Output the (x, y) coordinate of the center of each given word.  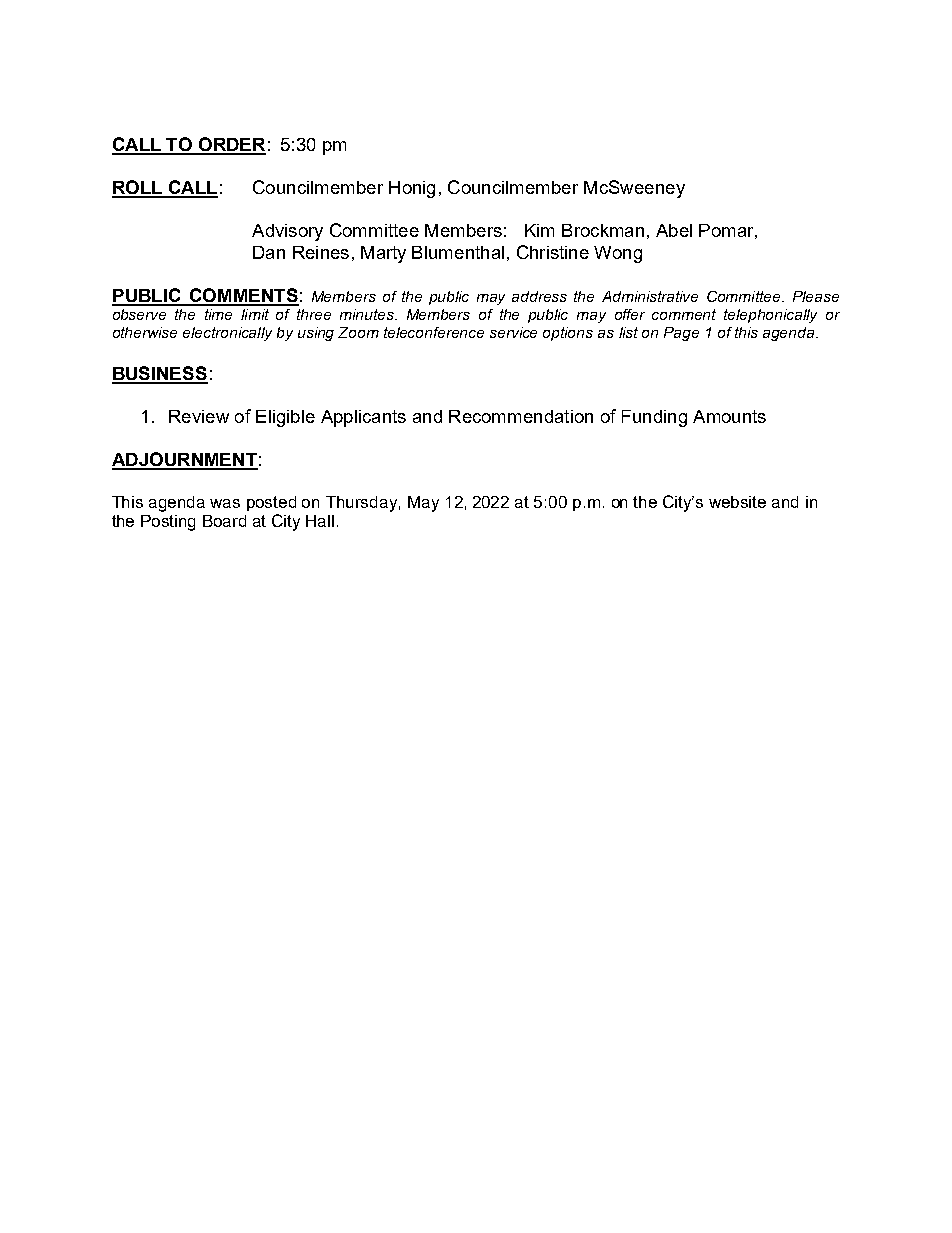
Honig (412, 189)
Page (681, 334)
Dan (269, 252)
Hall (320, 521)
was (225, 503)
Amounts (729, 416)
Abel (674, 230)
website (737, 502)
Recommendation (521, 416)
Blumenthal (458, 252)
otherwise (145, 332)
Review (199, 416)
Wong (618, 254)
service (513, 332)
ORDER (231, 145)
